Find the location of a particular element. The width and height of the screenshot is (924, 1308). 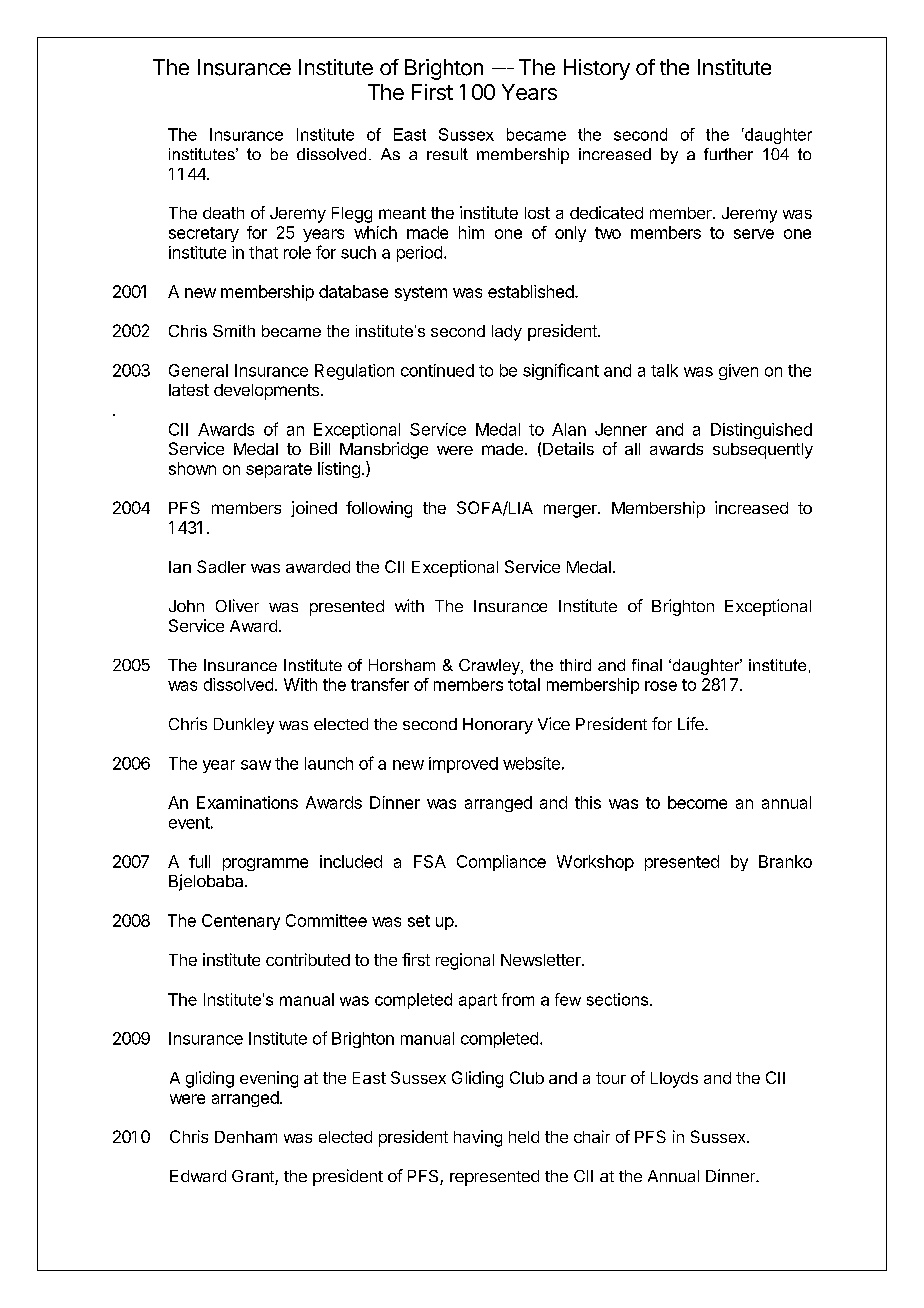

having is located at coordinates (478, 1138).
